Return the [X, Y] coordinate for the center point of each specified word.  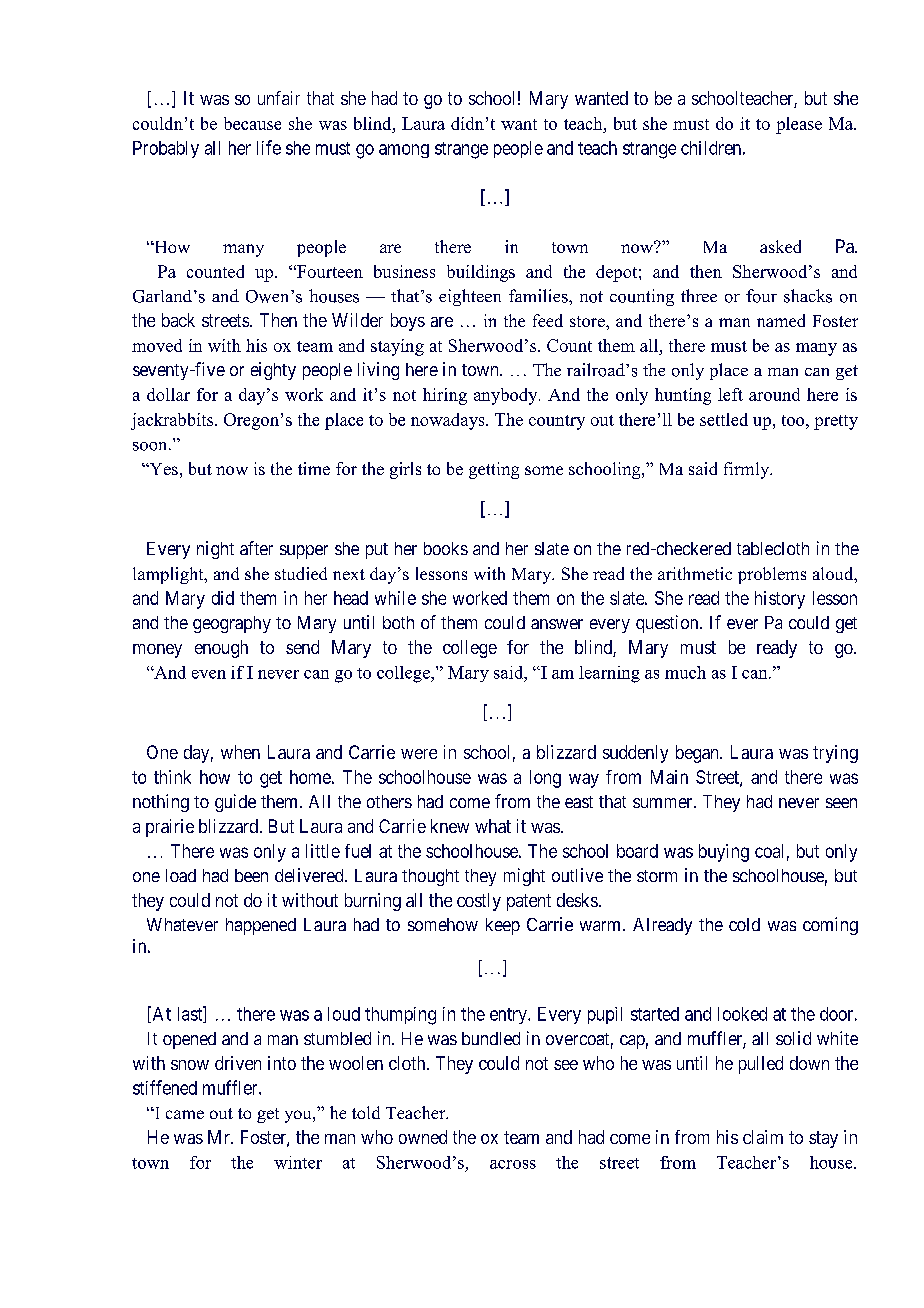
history [780, 600]
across [513, 1164]
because [252, 123]
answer [557, 624]
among [404, 151]
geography [232, 624]
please [799, 125]
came [185, 1114]
